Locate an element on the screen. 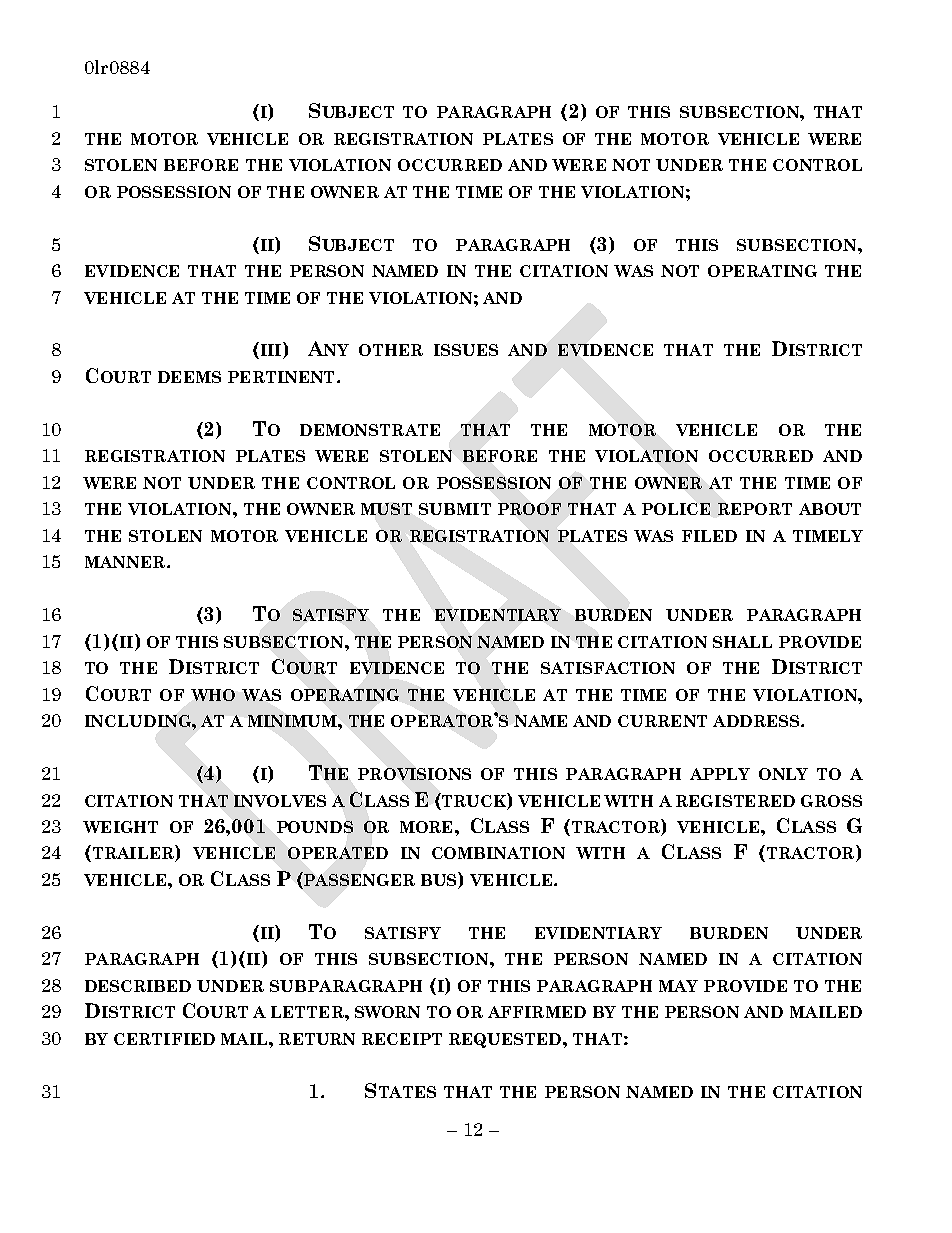  CERTIFIED is located at coordinates (164, 1039).
